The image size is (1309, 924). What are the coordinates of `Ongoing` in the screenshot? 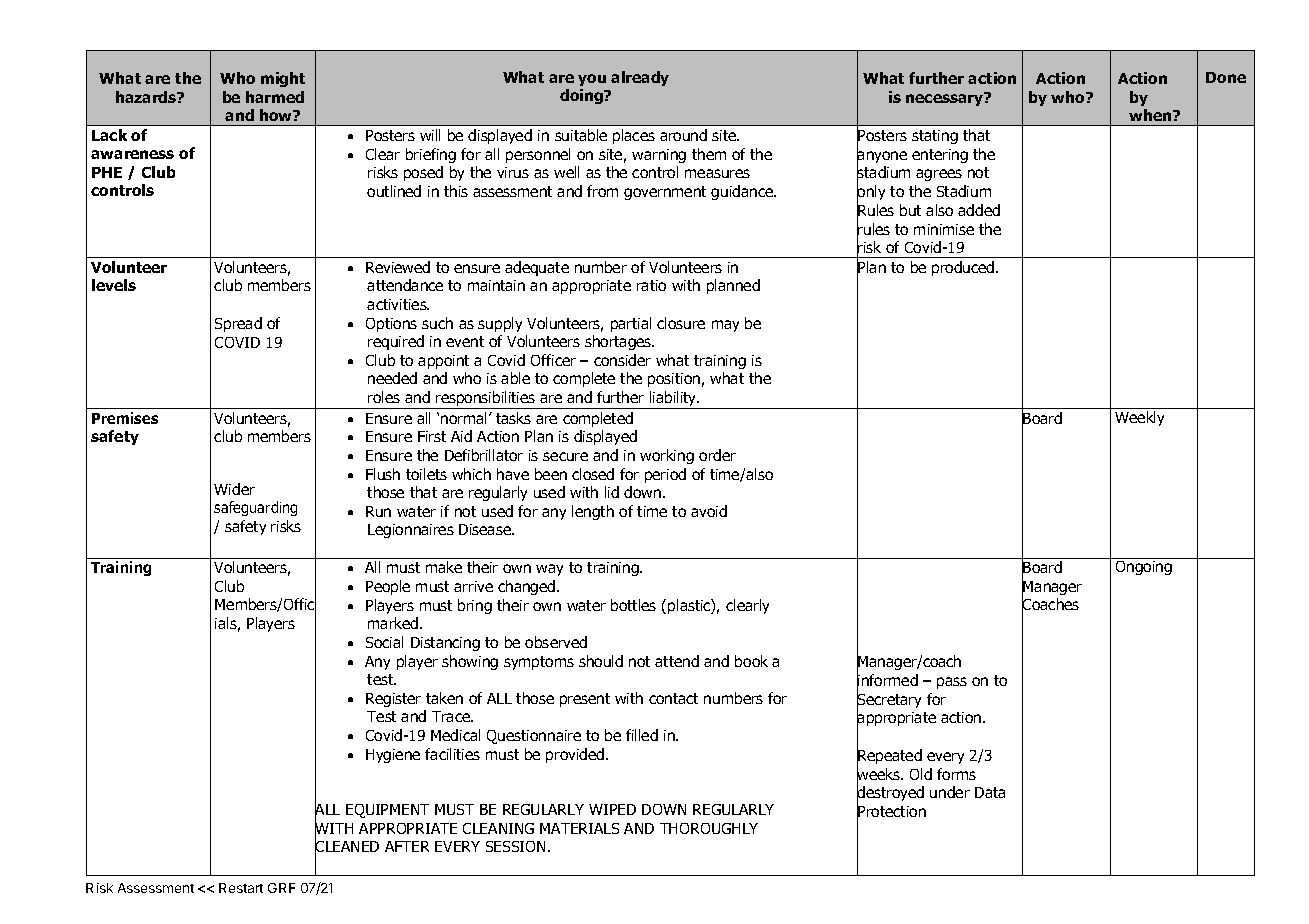 It's located at (1144, 568).
